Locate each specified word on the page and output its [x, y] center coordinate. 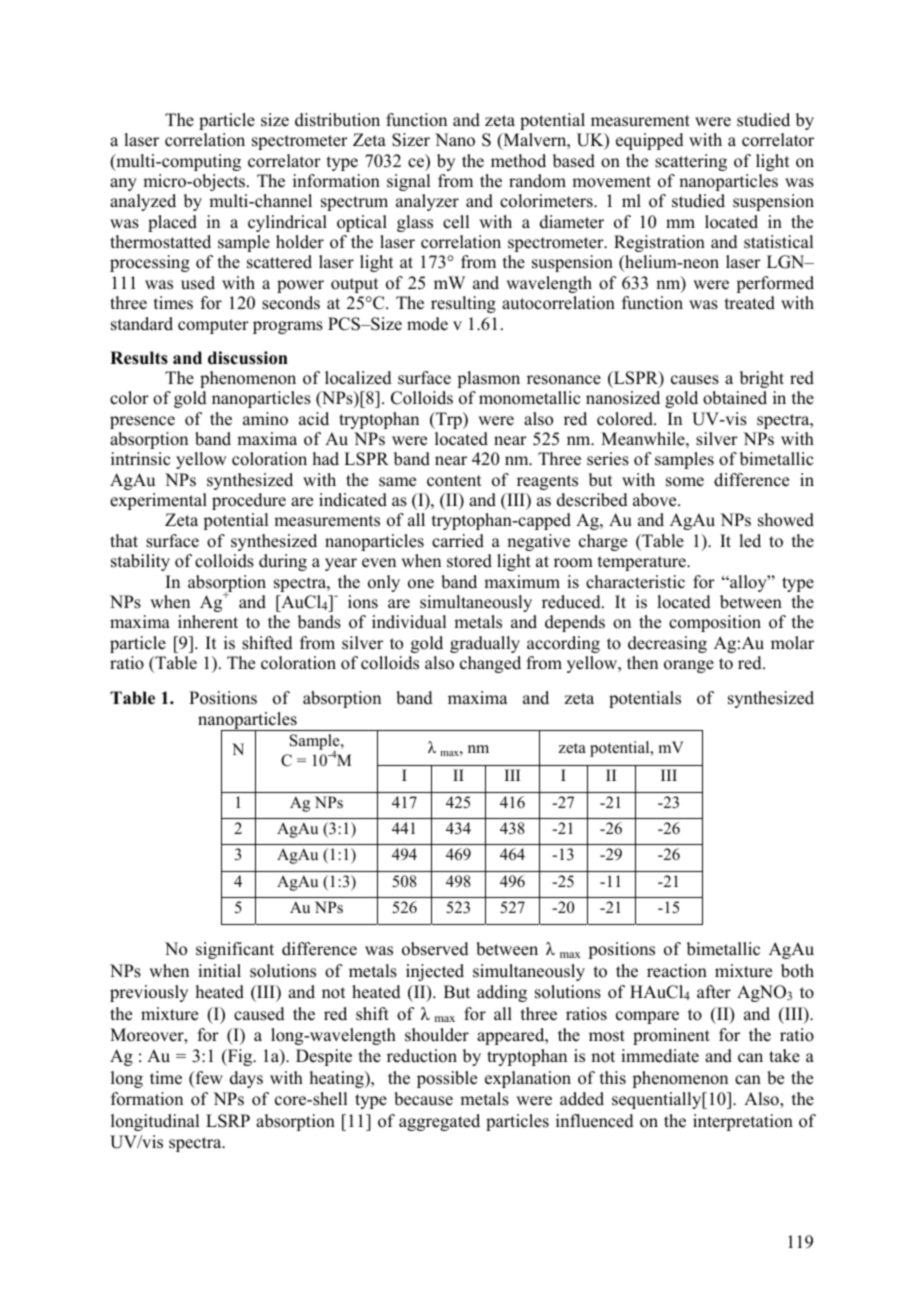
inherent [208, 622]
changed [490, 664]
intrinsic [140, 459]
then [642, 663]
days [246, 1079]
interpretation [743, 1122]
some [685, 482]
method [518, 161]
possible [447, 1079]
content [454, 481]
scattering [691, 162]
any [123, 184]
